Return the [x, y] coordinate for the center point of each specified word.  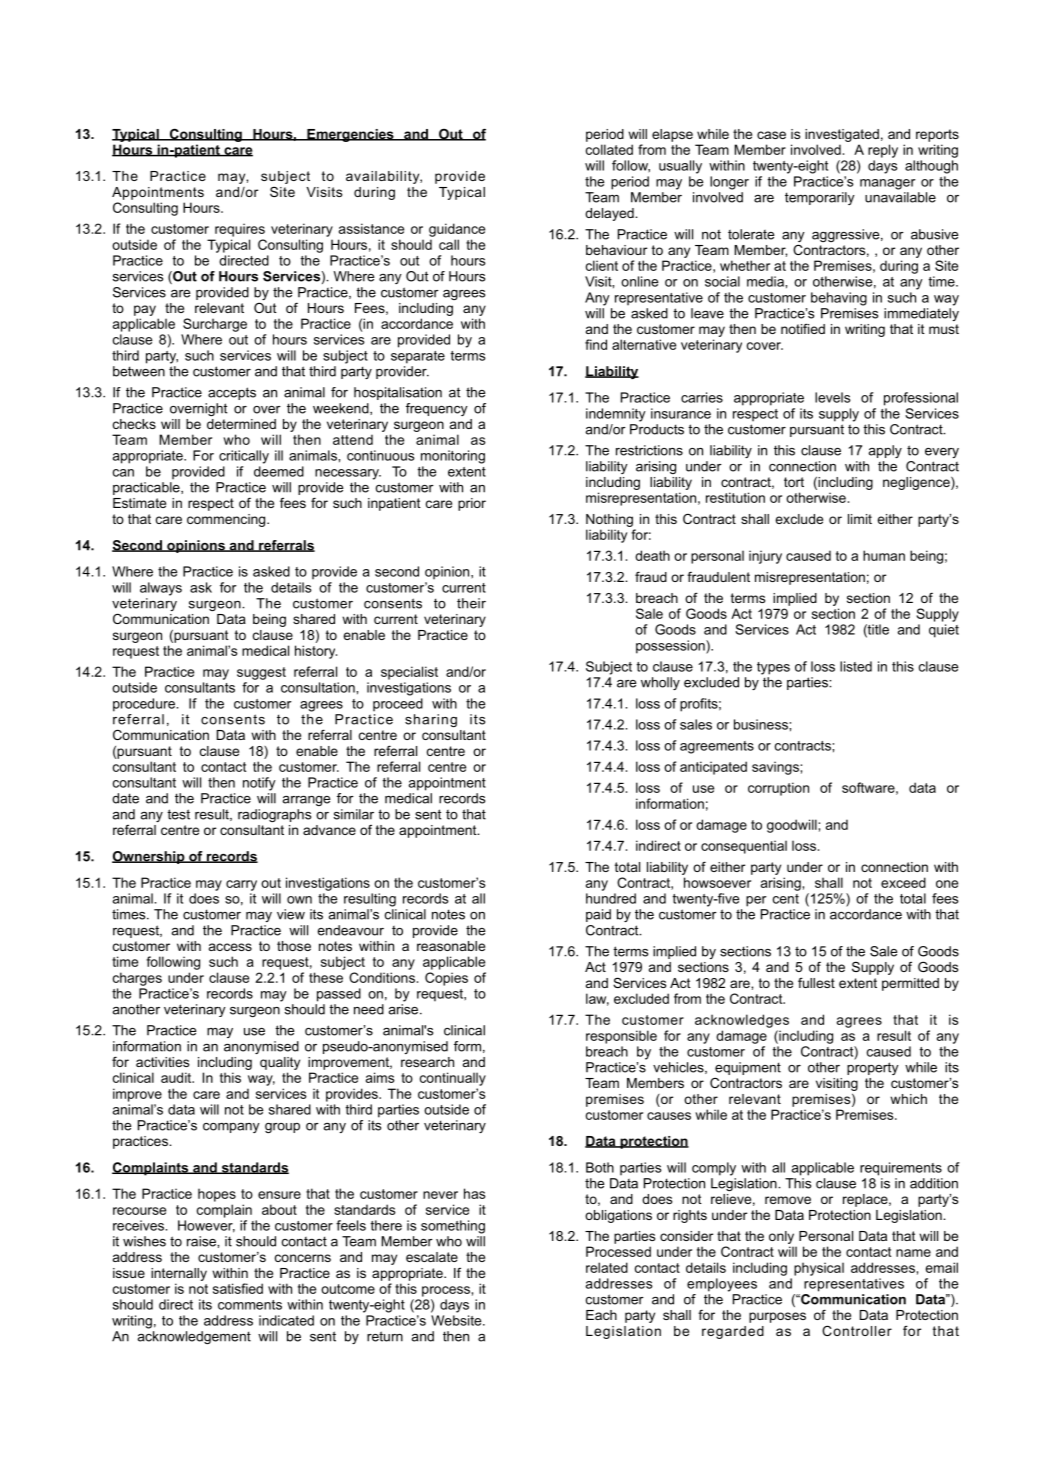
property [873, 1068]
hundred [611, 898]
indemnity [616, 415]
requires [240, 230]
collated [609, 149]
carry [241, 885]
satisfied [238, 1288]
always [161, 589]
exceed [903, 882]
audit [177, 1077]
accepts [232, 393]
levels [833, 397]
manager [887, 184]
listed [856, 666]
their [471, 603]
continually [453, 1079]
